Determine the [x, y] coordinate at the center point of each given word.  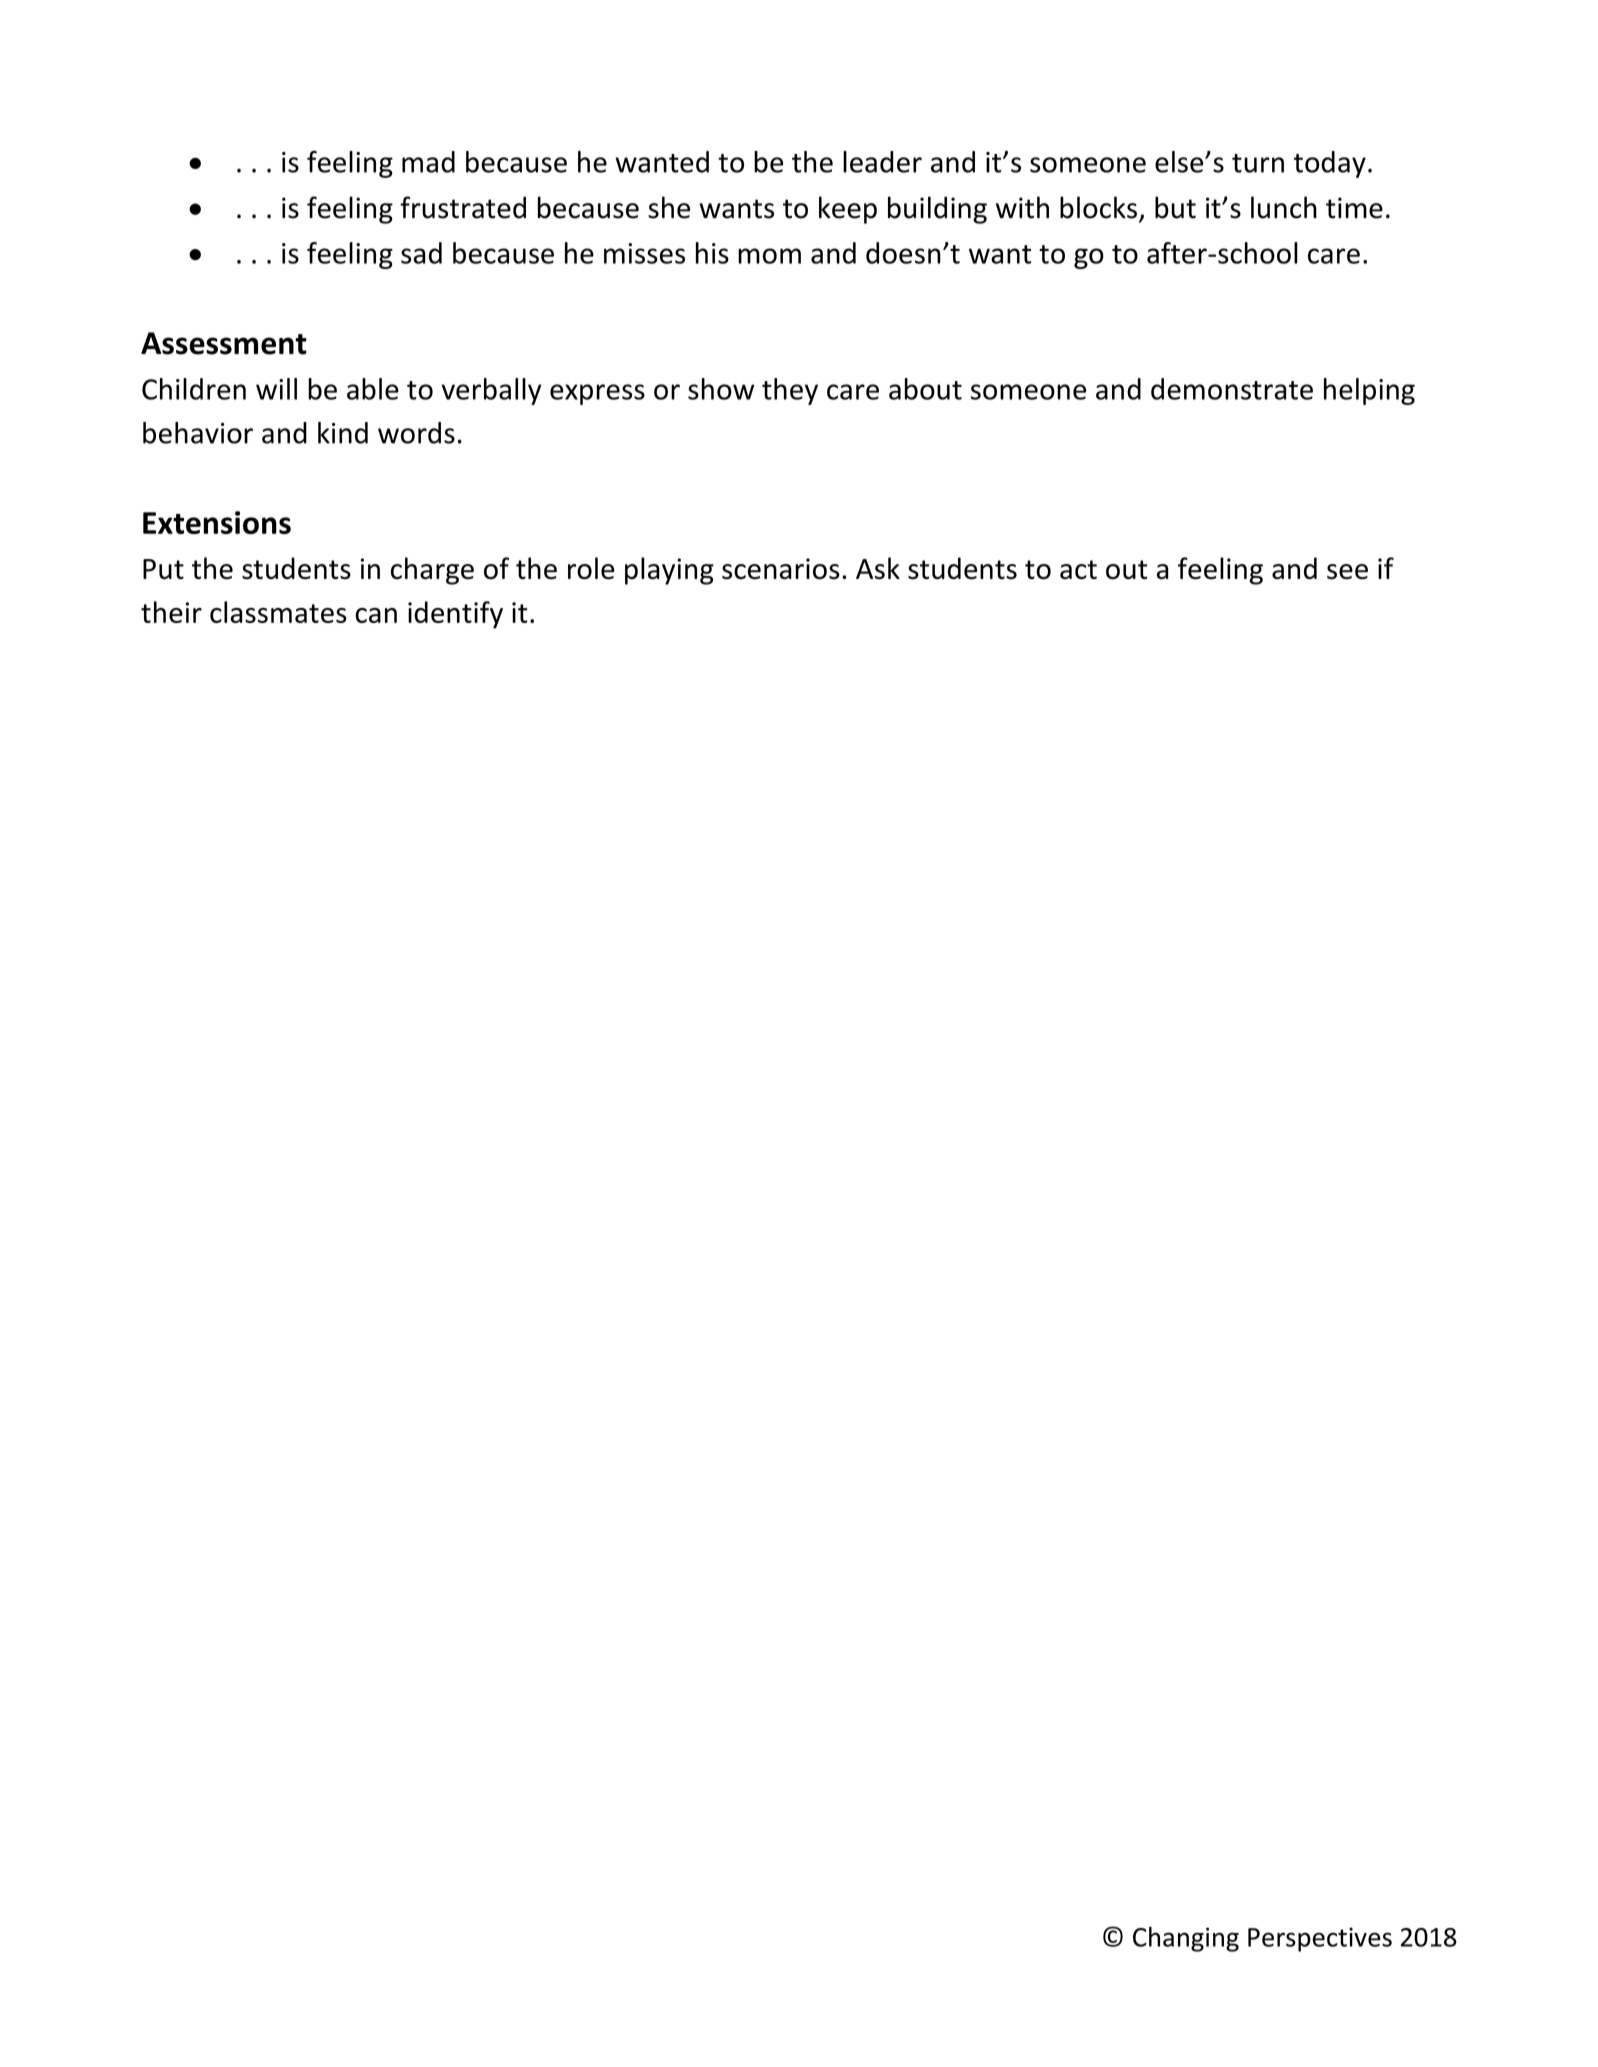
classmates [278, 612]
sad [421, 253]
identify [455, 615]
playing [669, 571]
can [376, 615]
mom [769, 256]
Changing [1186, 1939]
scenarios [781, 569]
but [1175, 207]
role [591, 568]
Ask [878, 568]
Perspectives [1320, 1939]
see [1347, 572]
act [1078, 570]
